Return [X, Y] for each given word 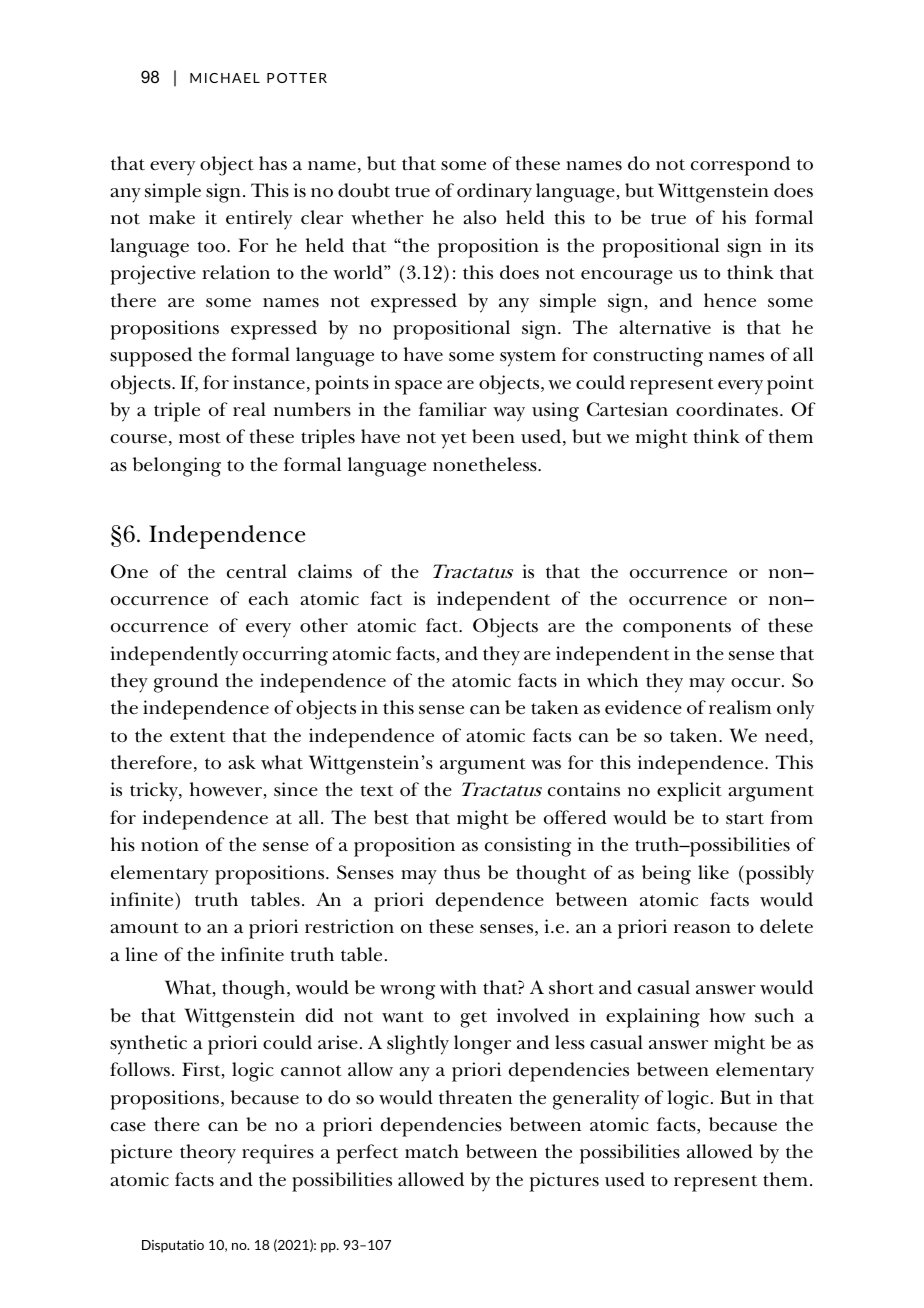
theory [208, 1154]
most [200, 438]
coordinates [728, 409]
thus [462, 872]
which [612, 680]
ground [186, 683]
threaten [475, 1097]
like [713, 872]
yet [454, 440]
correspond [740, 166]
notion [170, 844]
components [677, 629]
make [172, 217]
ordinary [494, 193]
